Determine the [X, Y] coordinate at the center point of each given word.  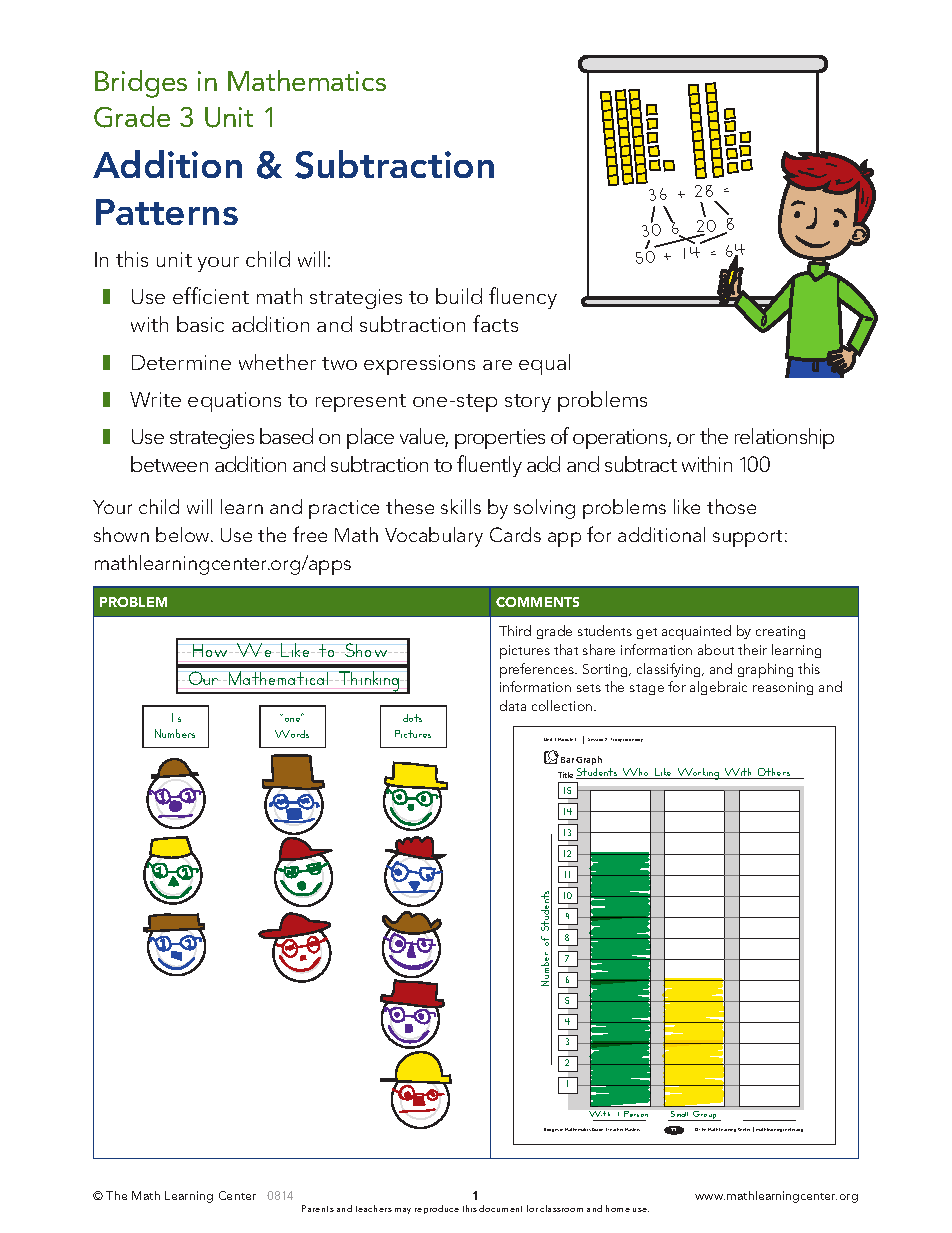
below [184, 534]
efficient [211, 295]
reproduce [437, 1209]
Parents [318, 1208]
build [459, 296]
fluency [523, 298]
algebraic [718, 688]
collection [563, 705]
